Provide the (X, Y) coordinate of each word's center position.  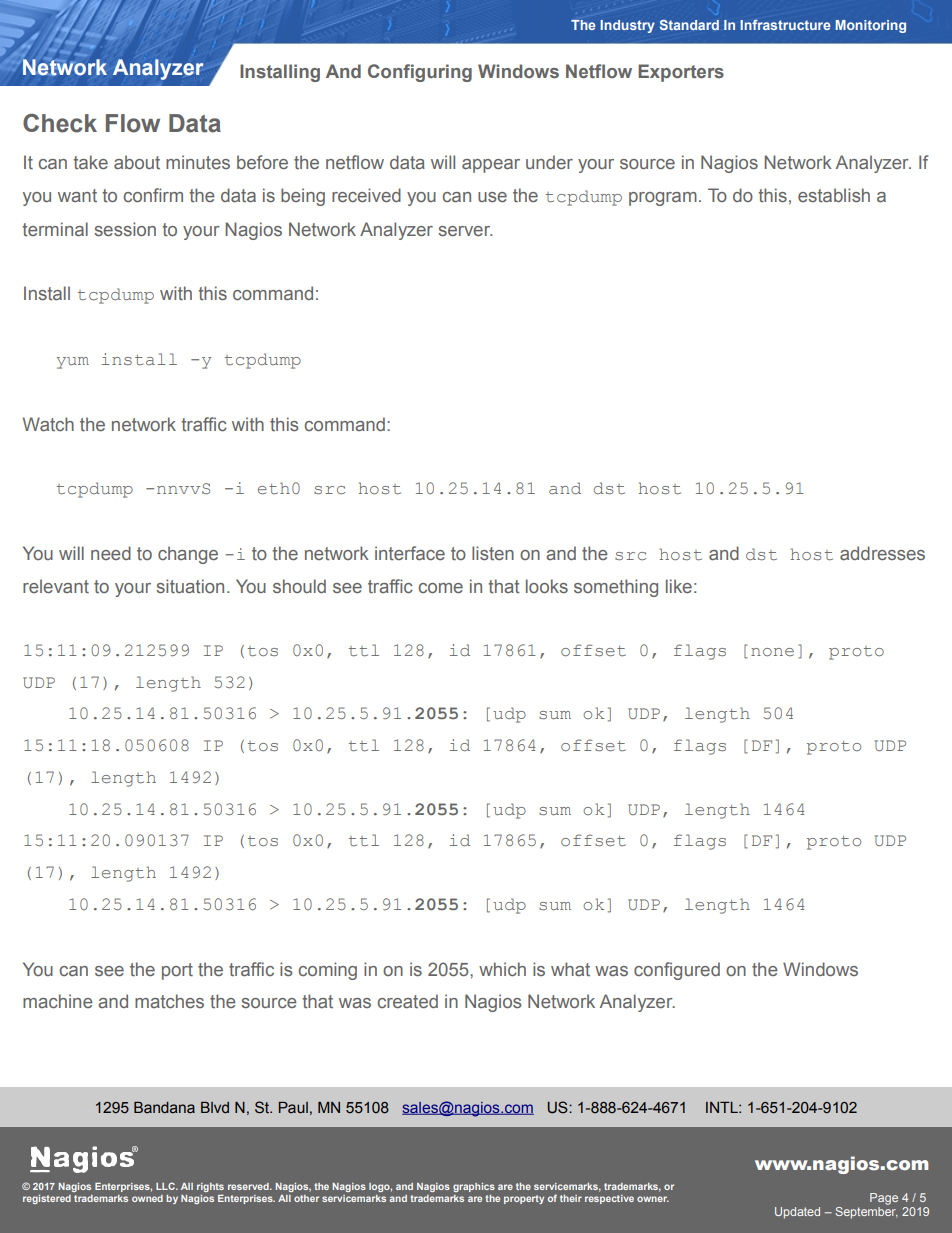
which (502, 969)
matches (169, 1001)
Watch (48, 424)
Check (60, 123)
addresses (882, 553)
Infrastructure (785, 25)
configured (677, 971)
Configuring (420, 73)
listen (493, 553)
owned (147, 1198)
